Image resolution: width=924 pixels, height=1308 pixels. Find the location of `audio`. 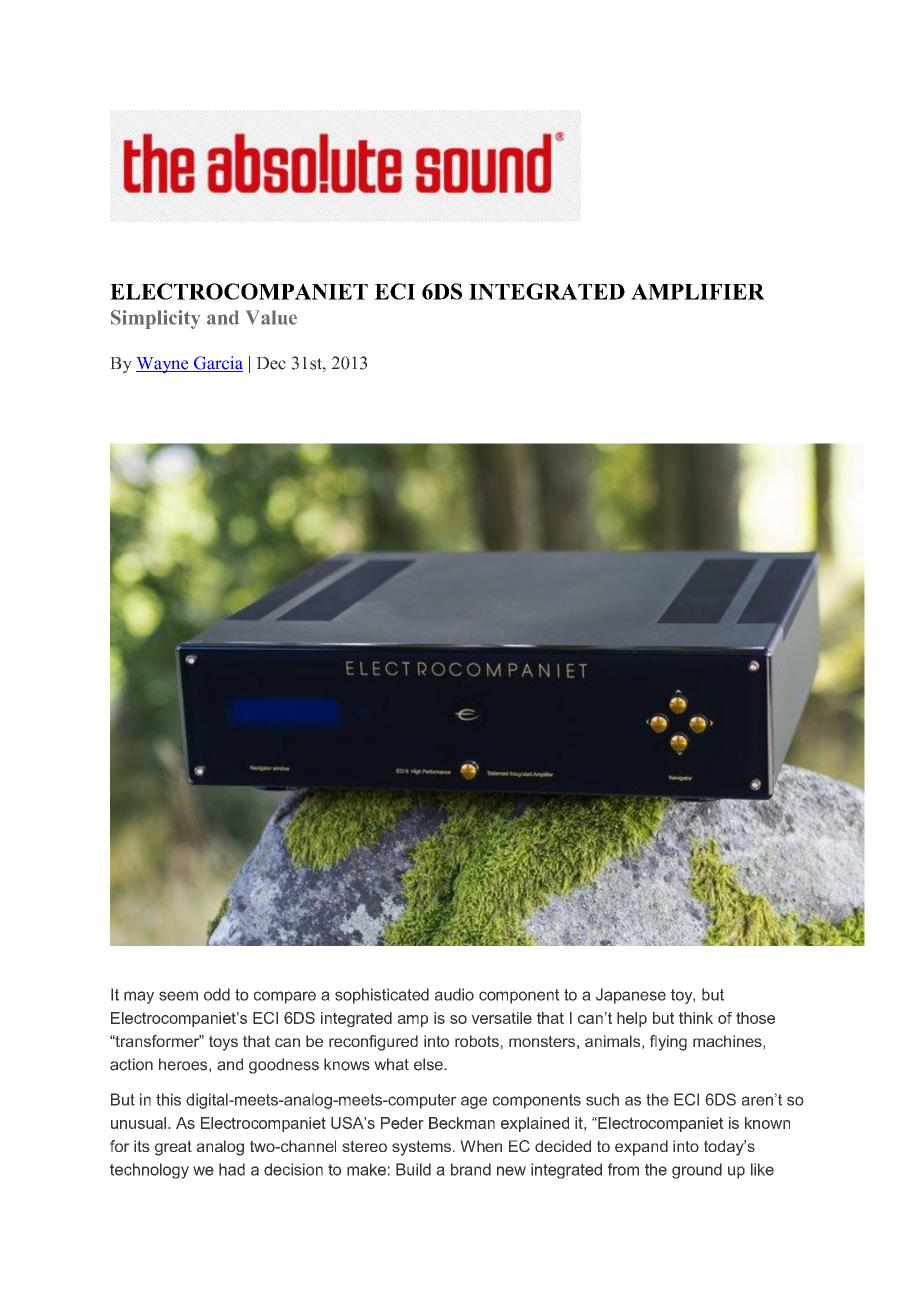

audio is located at coordinates (454, 994).
